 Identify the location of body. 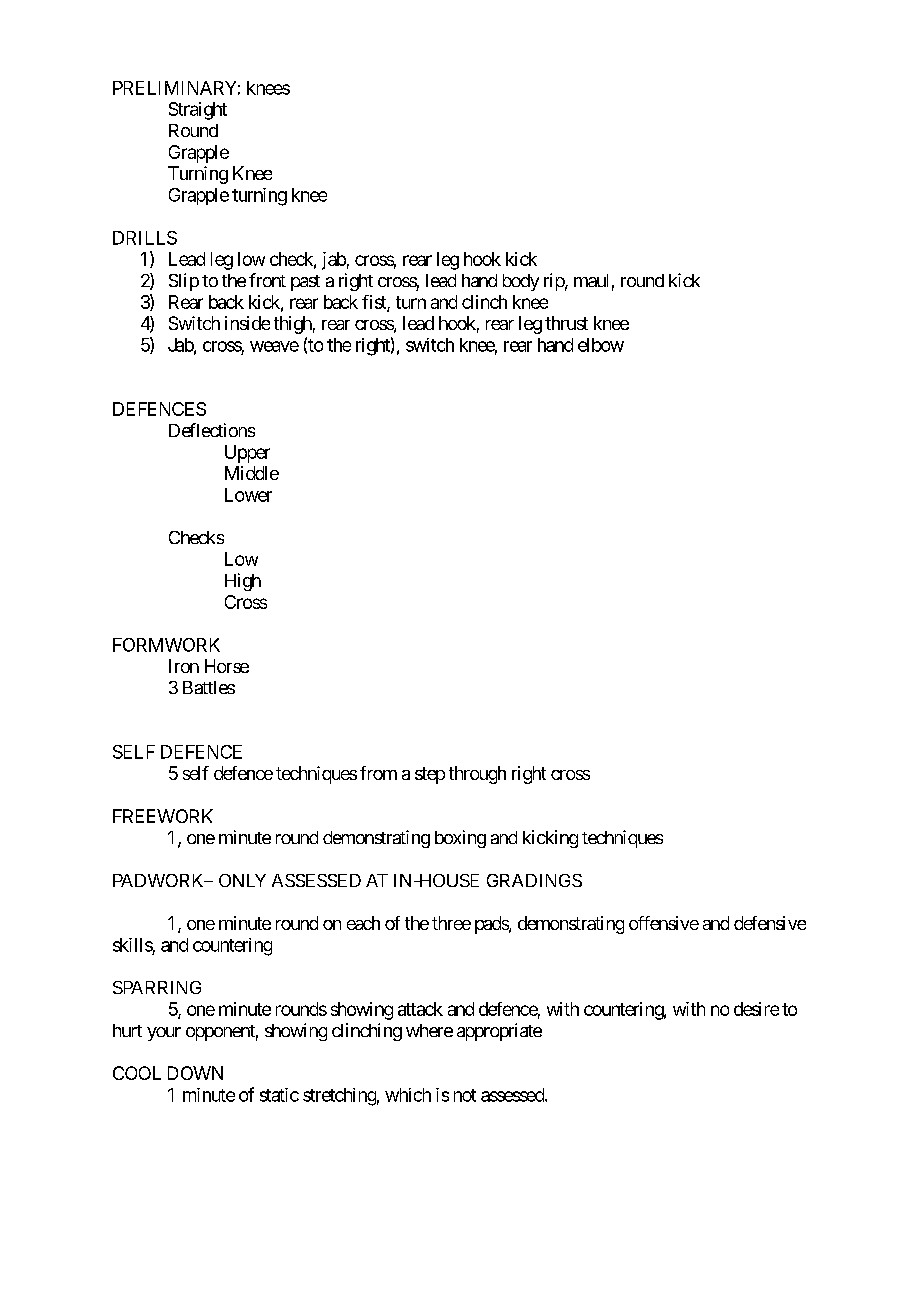
(521, 282).
